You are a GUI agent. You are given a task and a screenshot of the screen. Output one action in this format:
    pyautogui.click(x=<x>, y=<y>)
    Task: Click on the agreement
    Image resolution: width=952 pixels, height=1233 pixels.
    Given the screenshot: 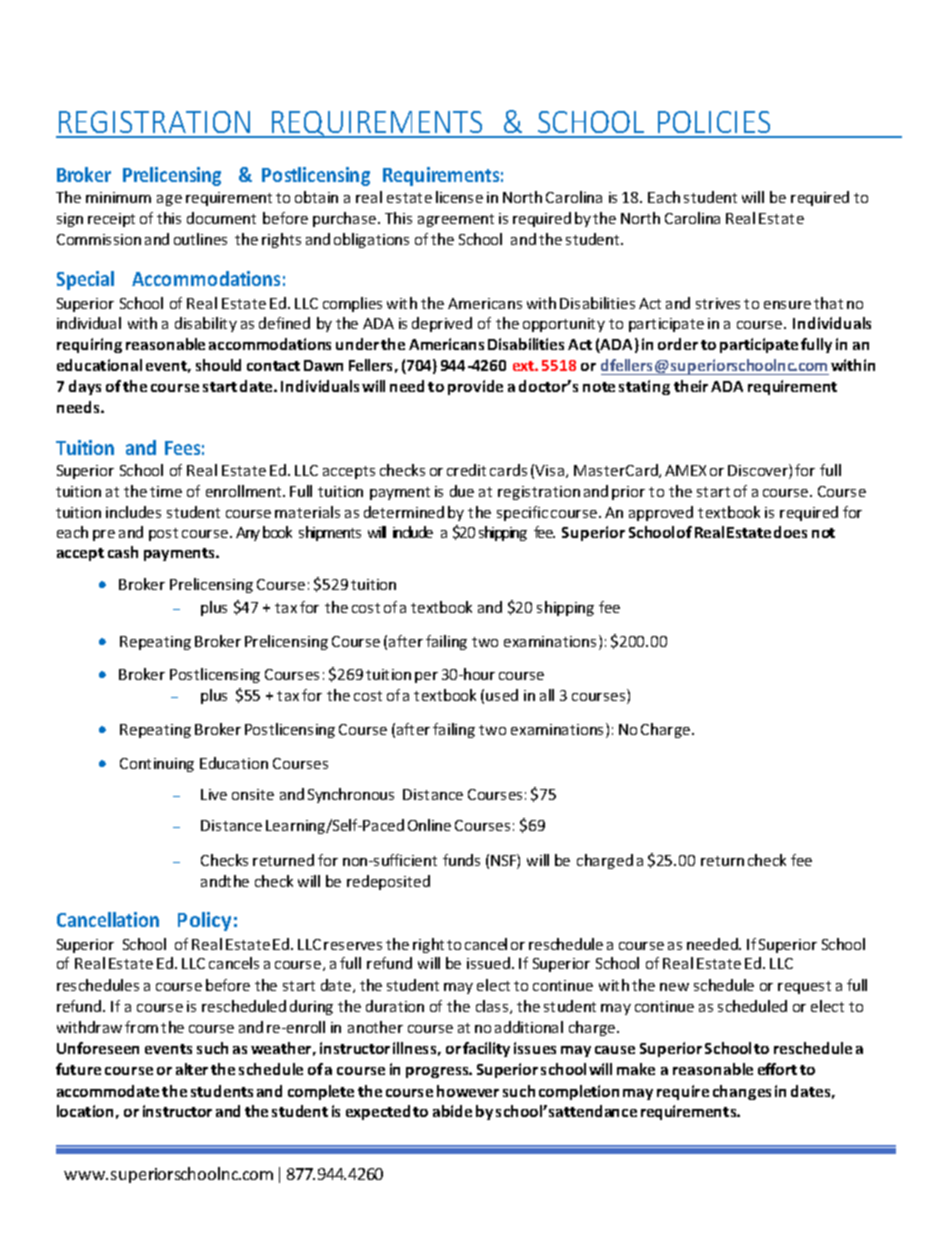 What is the action you would take?
    pyautogui.click(x=456, y=220)
